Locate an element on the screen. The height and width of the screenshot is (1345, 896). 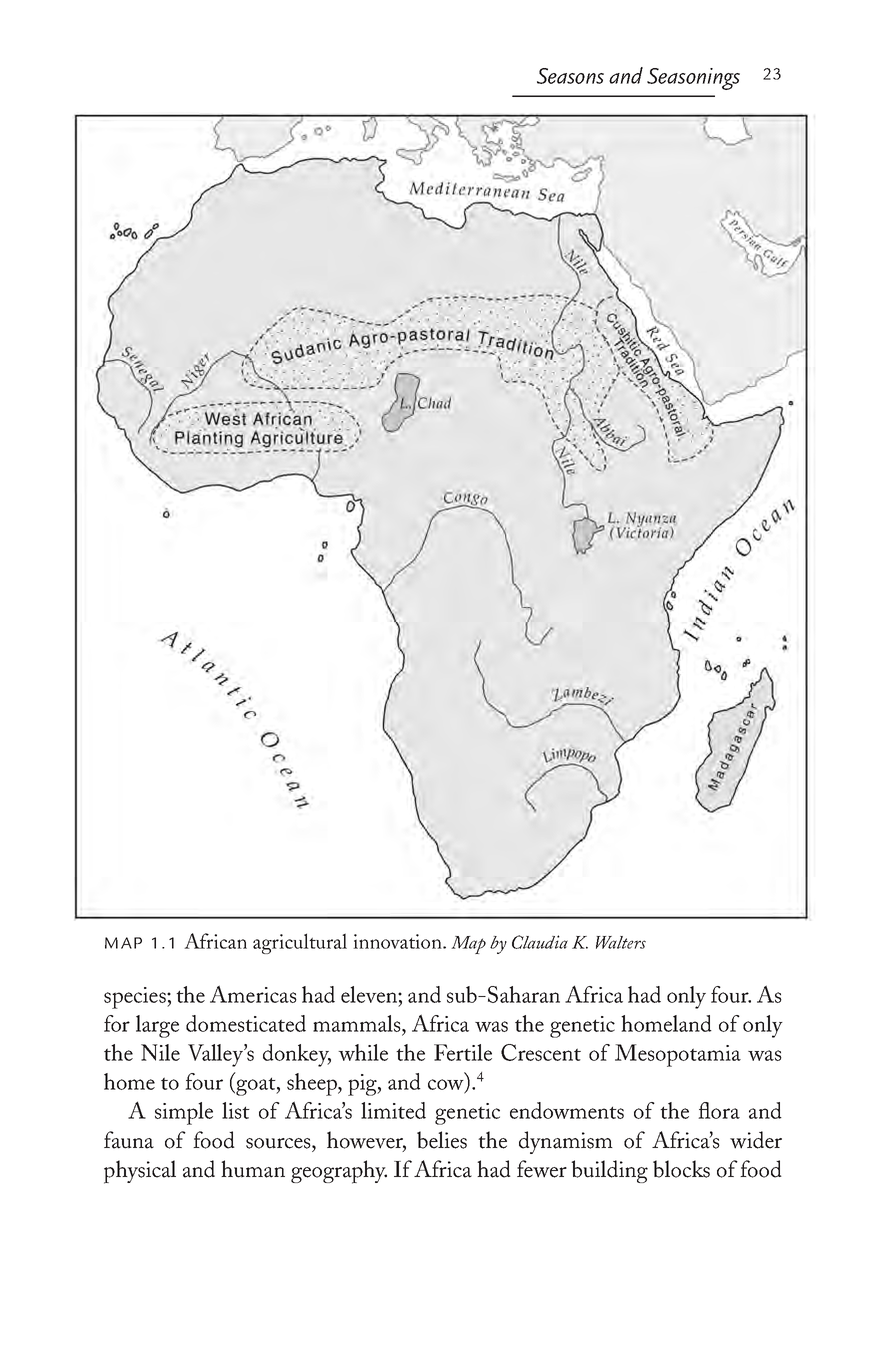
flora is located at coordinates (719, 1110).
